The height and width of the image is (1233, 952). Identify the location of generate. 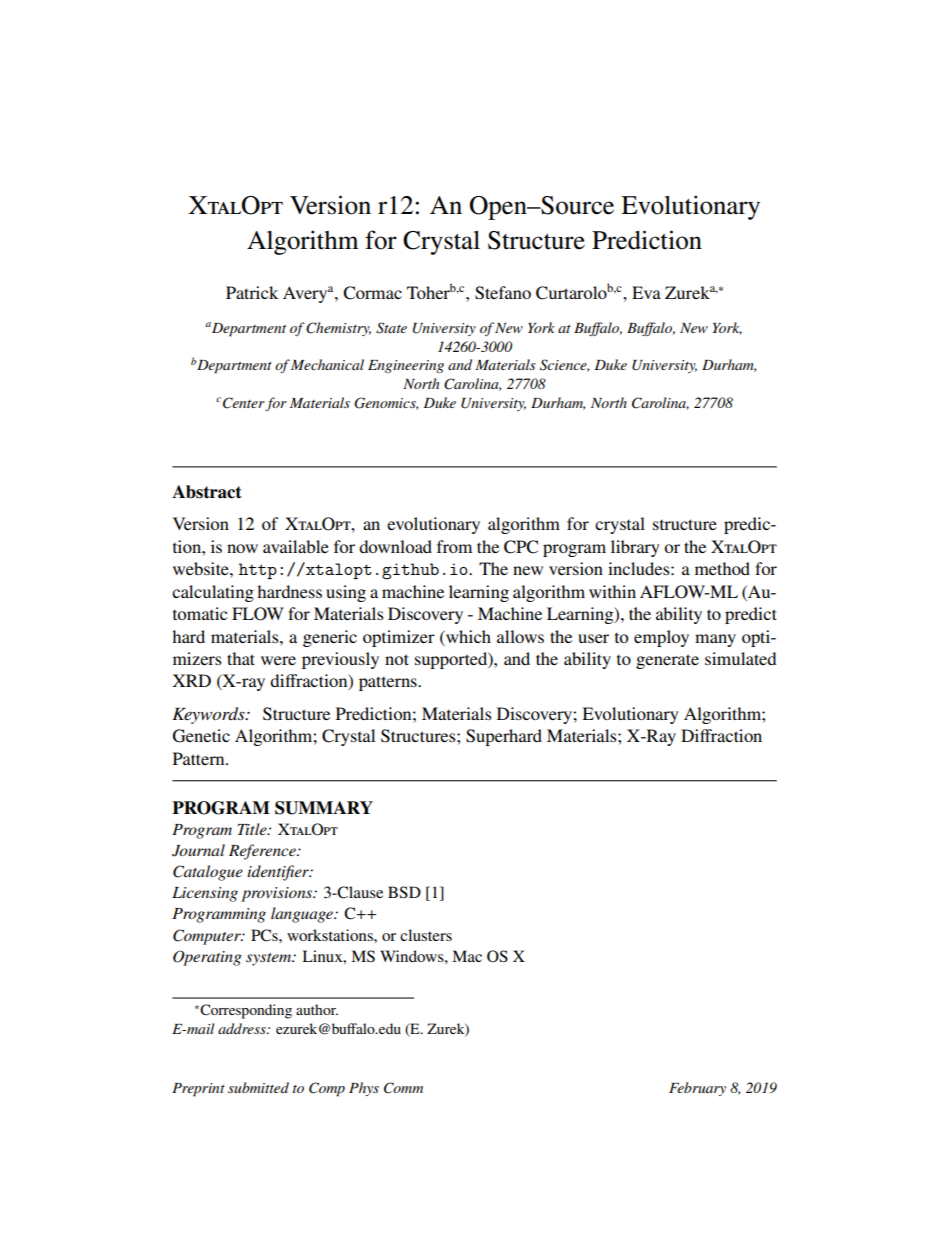
(667, 661).
